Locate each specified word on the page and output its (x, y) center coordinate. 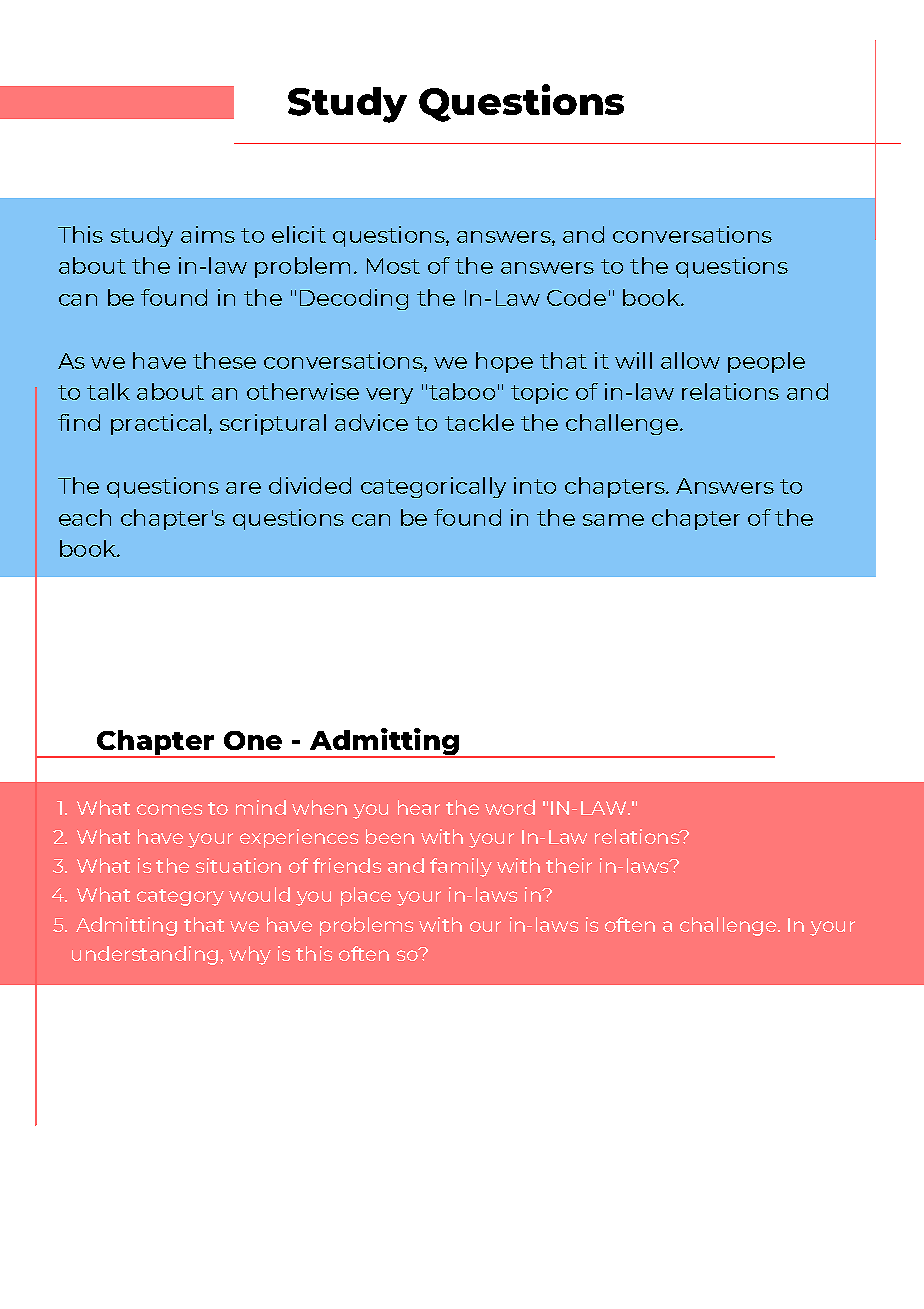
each (85, 517)
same (613, 520)
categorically (433, 487)
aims (208, 234)
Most (393, 266)
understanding (145, 955)
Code (576, 297)
